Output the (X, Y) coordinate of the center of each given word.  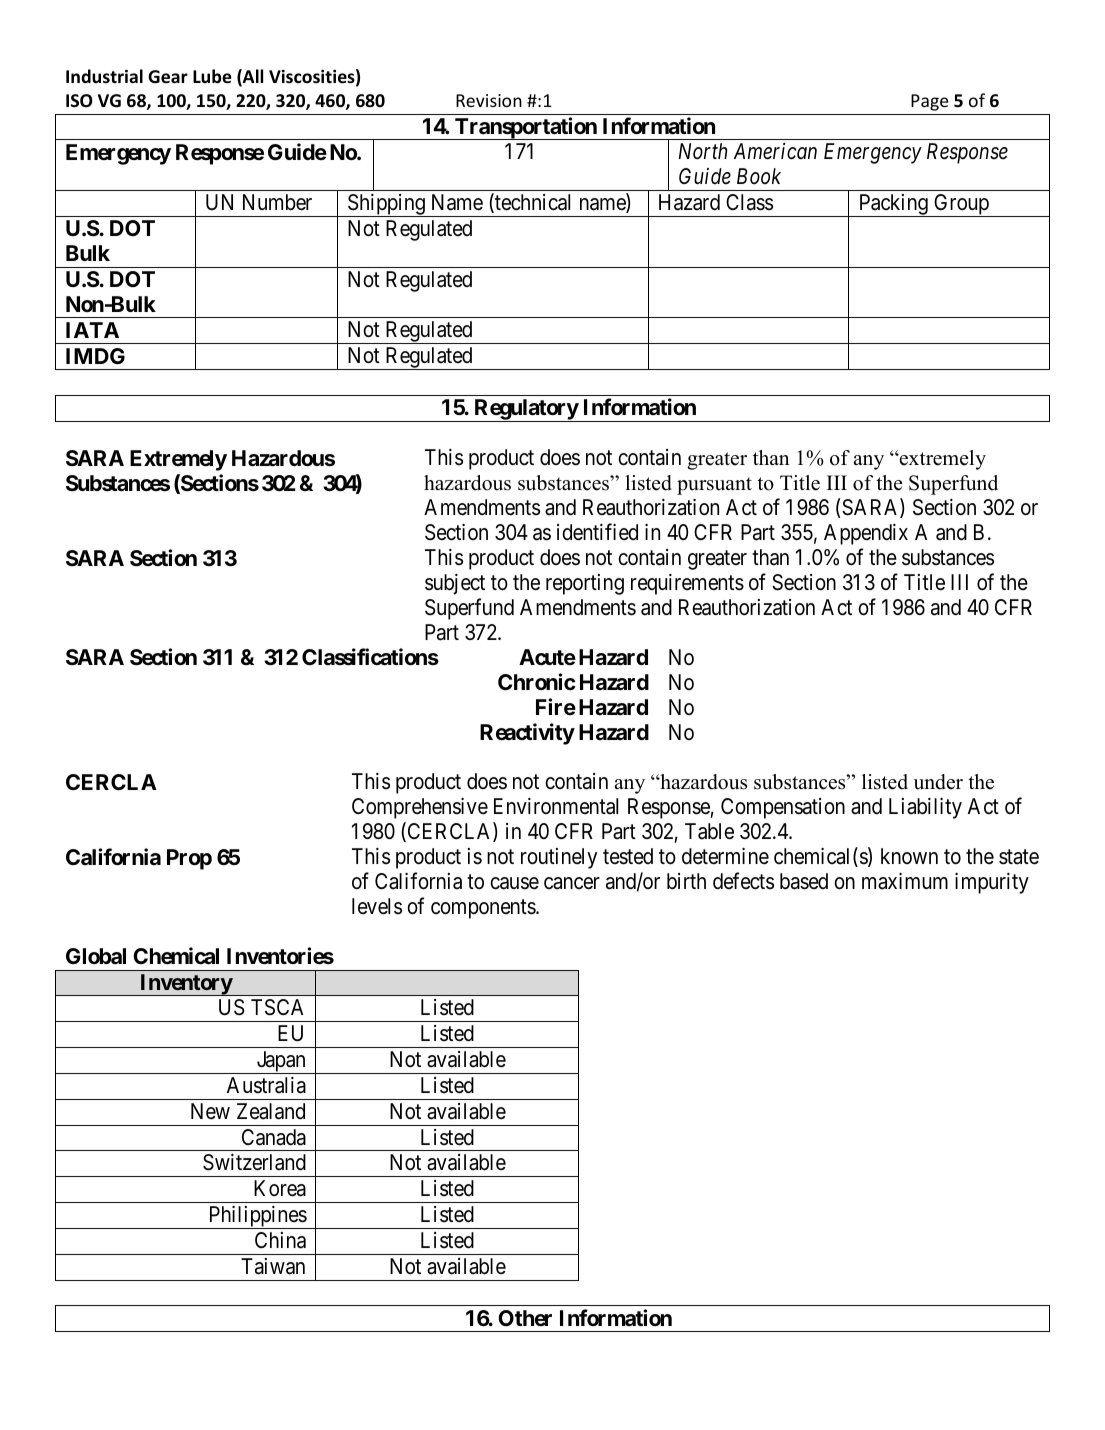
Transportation (526, 128)
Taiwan (273, 1266)
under (938, 782)
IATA (92, 330)
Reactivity (527, 734)
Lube (212, 76)
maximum (905, 881)
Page (929, 102)
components (484, 909)
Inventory (185, 985)
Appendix (866, 534)
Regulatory (525, 410)
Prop (189, 859)
